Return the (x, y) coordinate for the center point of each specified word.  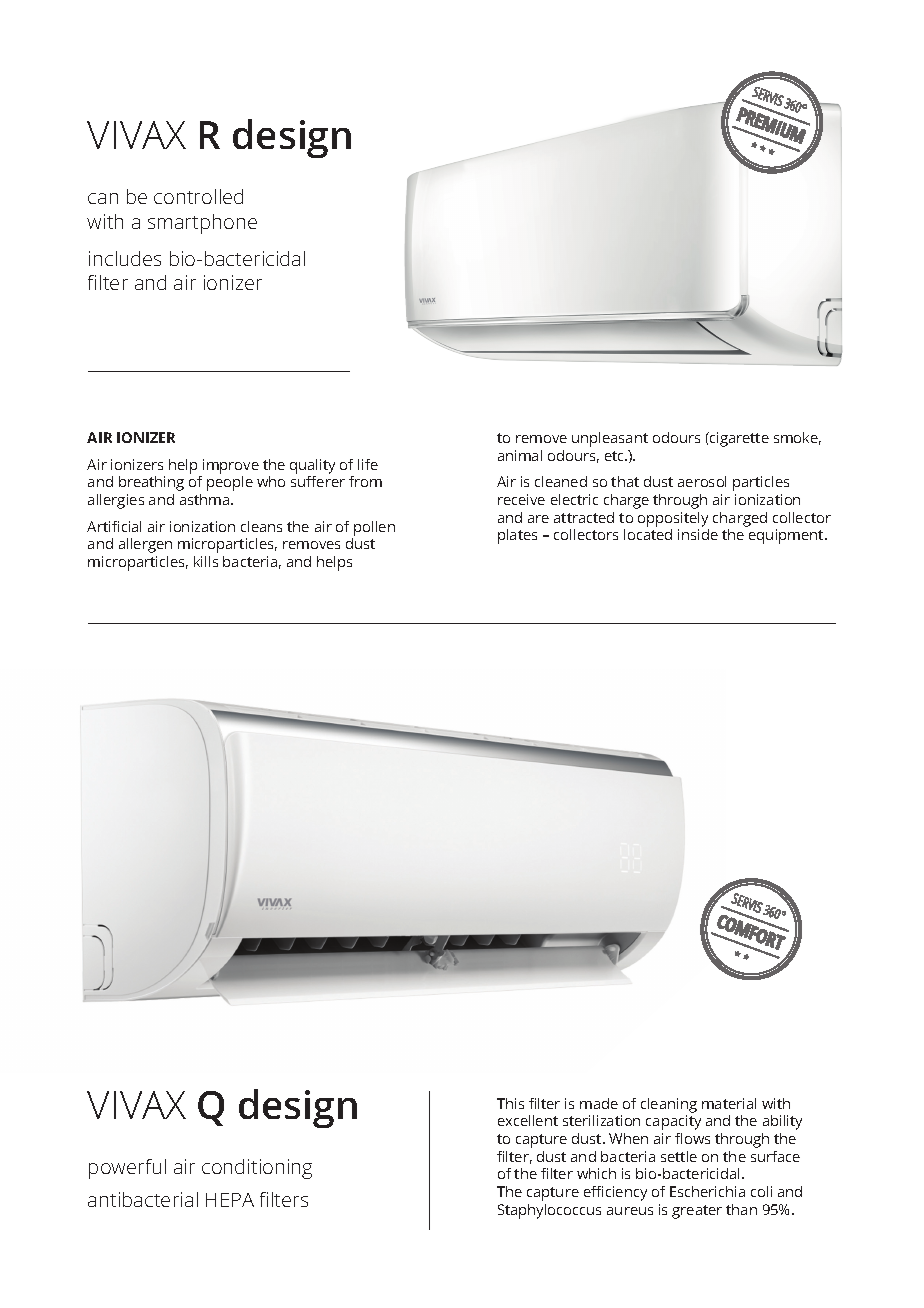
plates (517, 536)
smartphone (202, 224)
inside (698, 534)
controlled (198, 196)
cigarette (738, 439)
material (729, 1103)
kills (206, 561)
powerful (127, 1169)
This (510, 1103)
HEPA (230, 1200)
